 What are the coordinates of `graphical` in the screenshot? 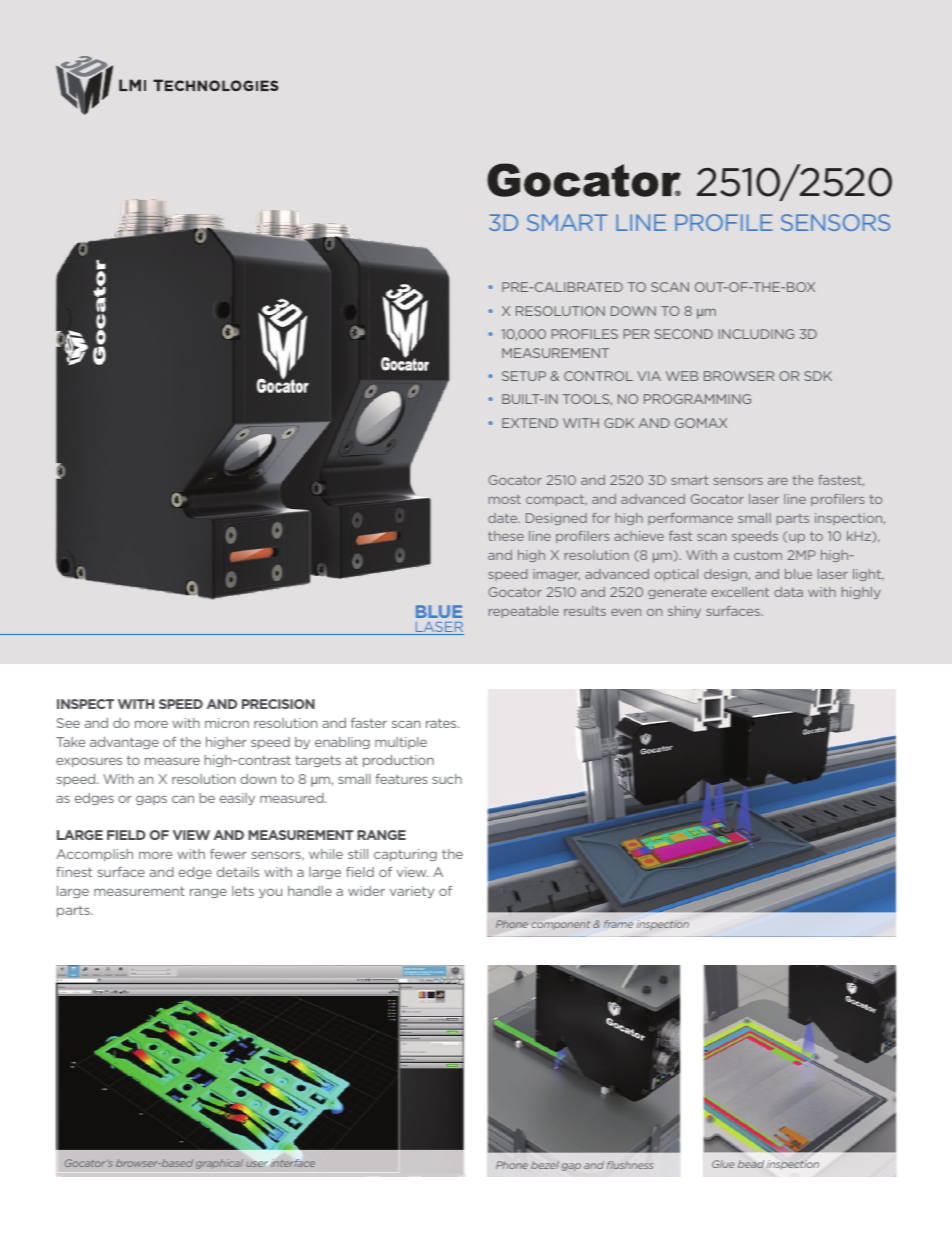 It's located at (219, 1164).
